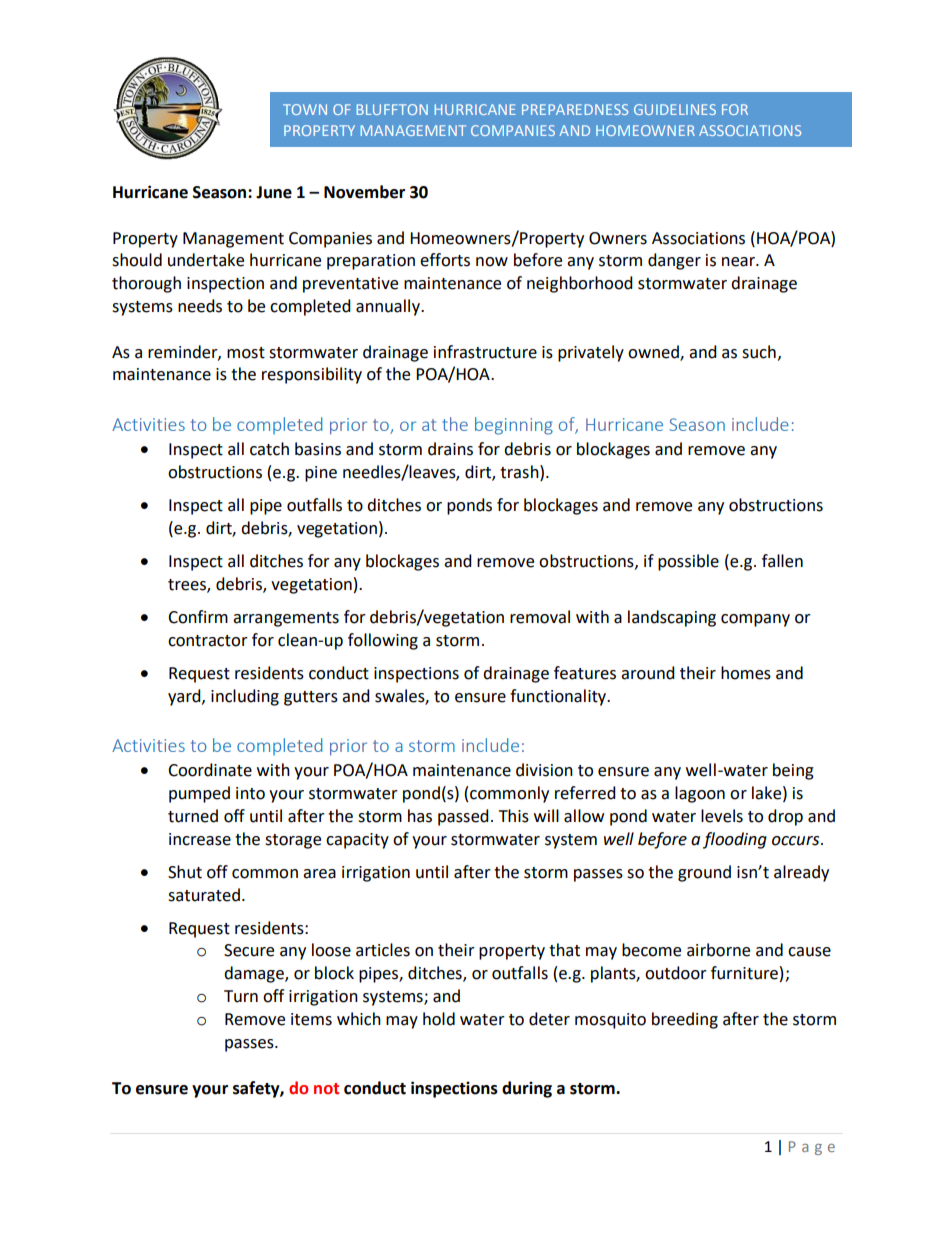  I want to click on PREPAREDNESS, so click(575, 109).
